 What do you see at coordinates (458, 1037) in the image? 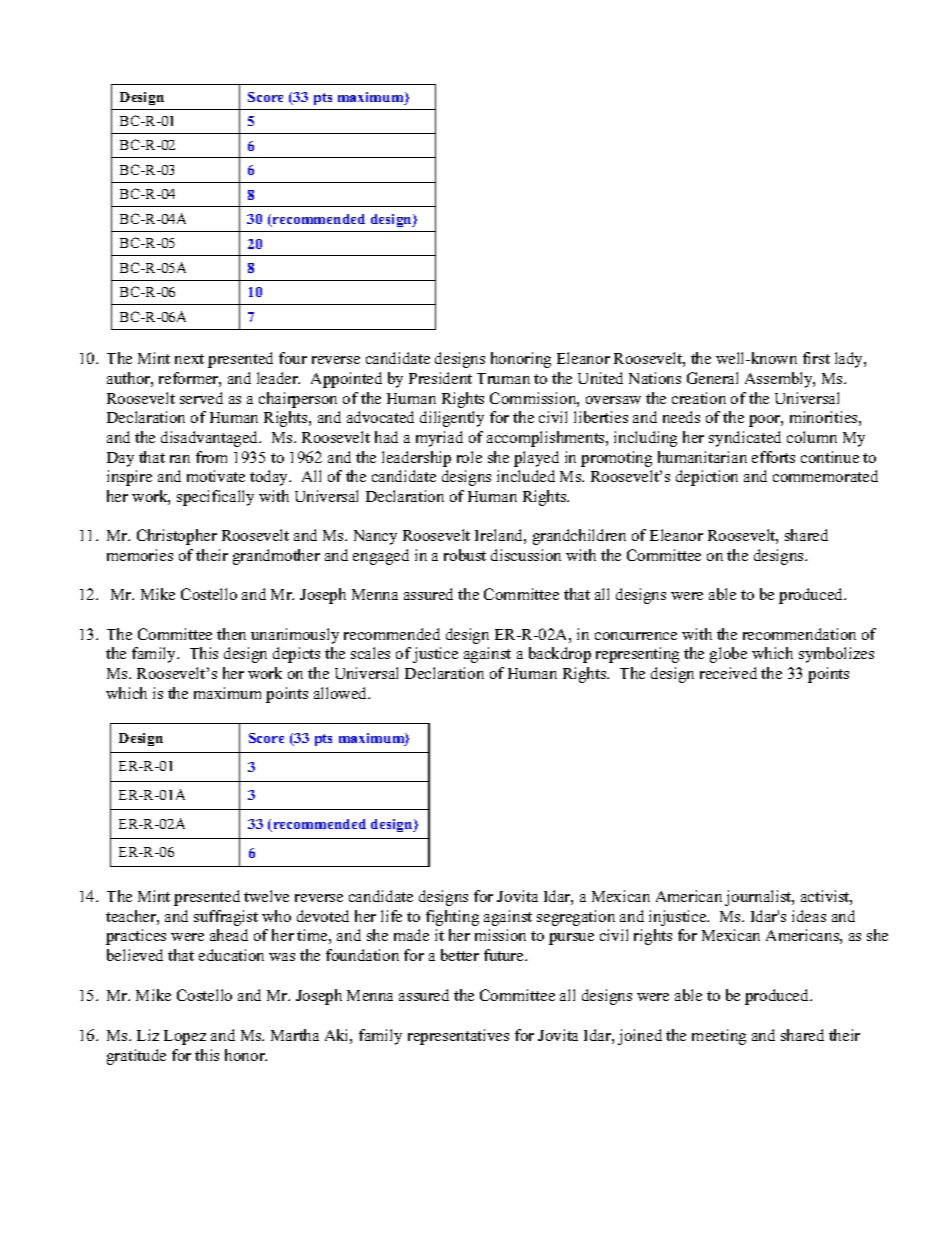
I see `representatives` at bounding box center [458, 1037].
